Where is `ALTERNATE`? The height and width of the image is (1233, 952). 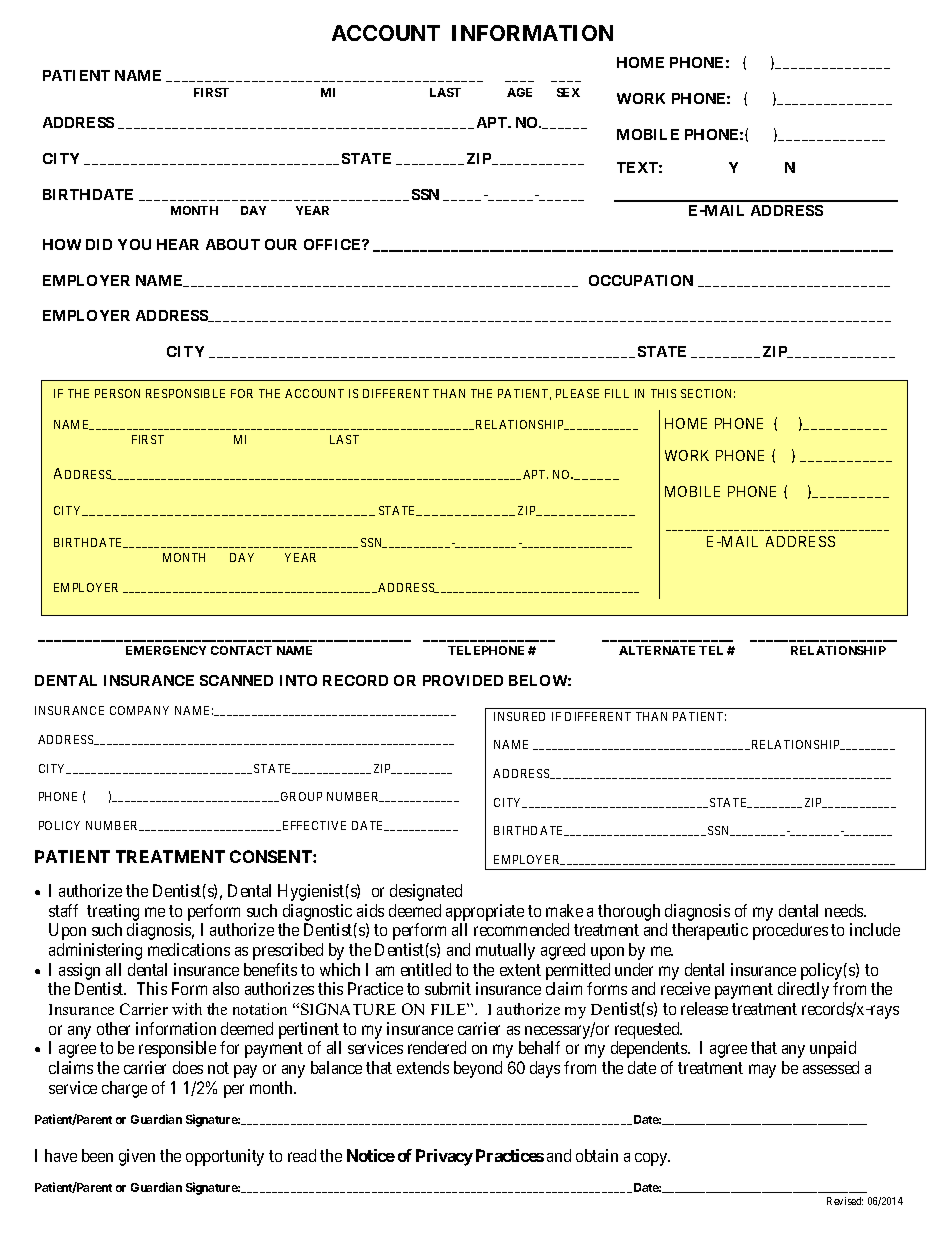 ALTERNATE is located at coordinates (657, 650).
